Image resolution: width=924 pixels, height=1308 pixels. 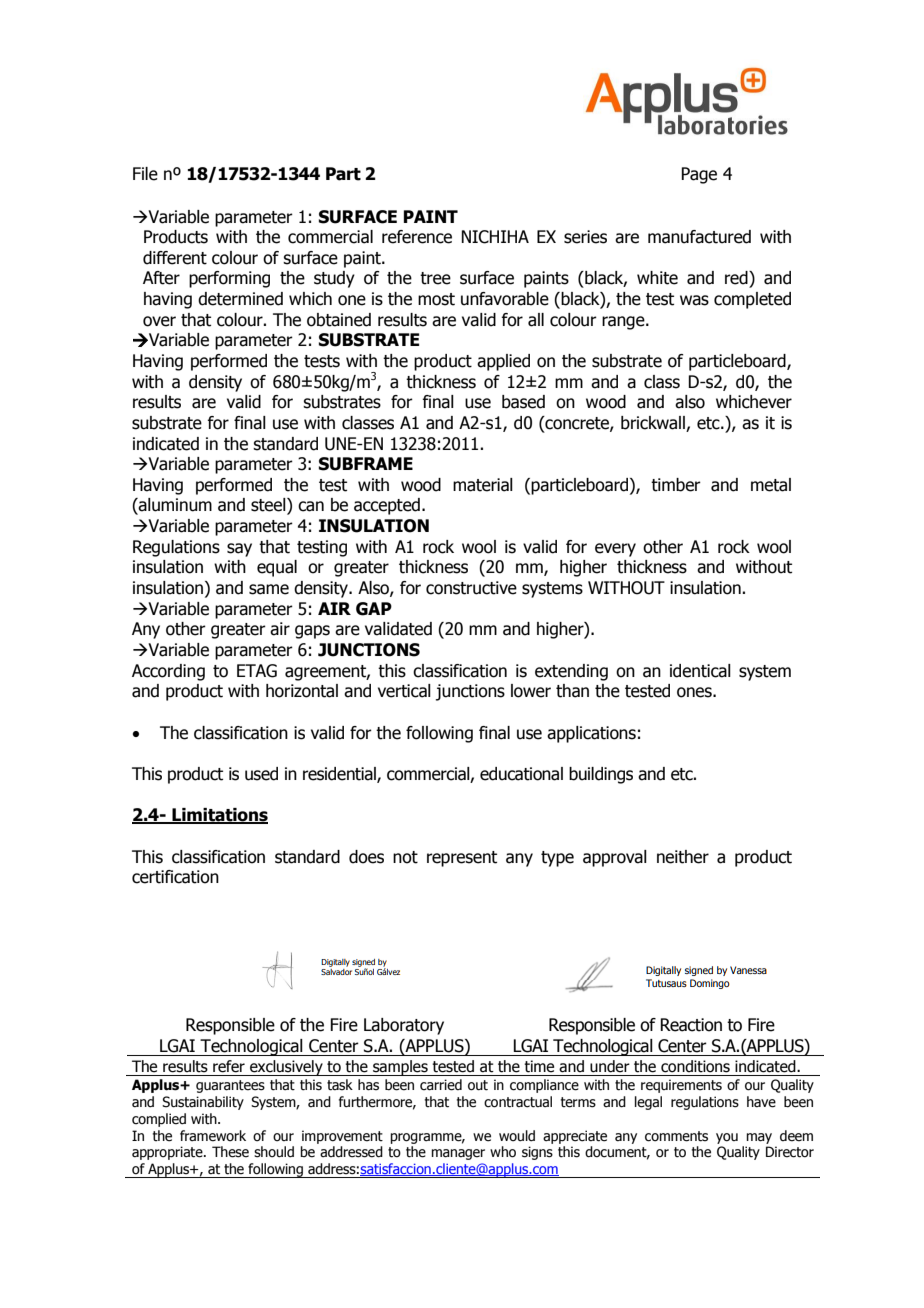 I want to click on manager, so click(x=458, y=1154).
